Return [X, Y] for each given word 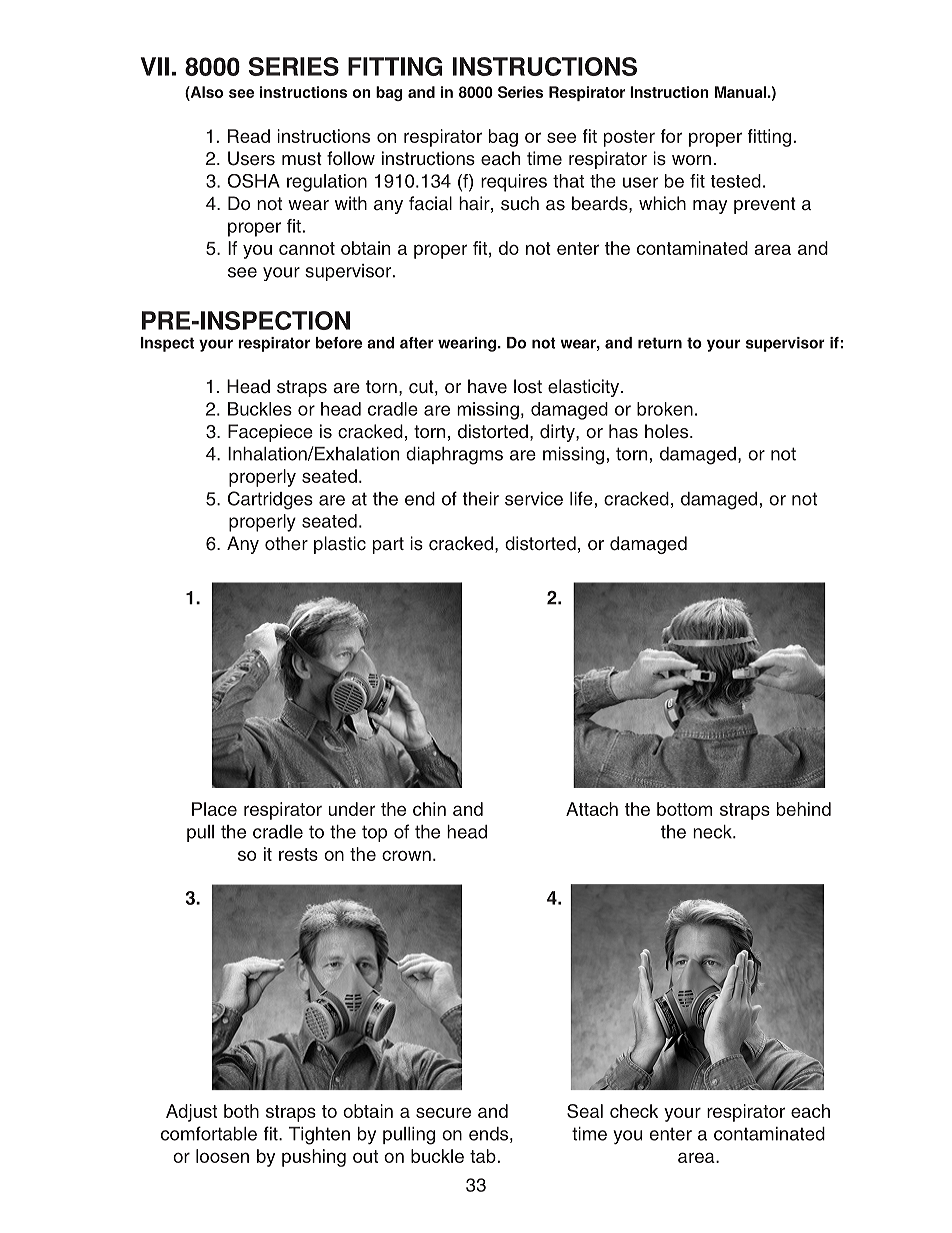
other [286, 543]
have [487, 386]
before [339, 343]
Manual [740, 92]
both [241, 1111]
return [660, 343]
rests [298, 854]
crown [406, 855]
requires [514, 183]
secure [443, 1112]
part [388, 545]
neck [713, 832]
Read [249, 136]
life [581, 498]
